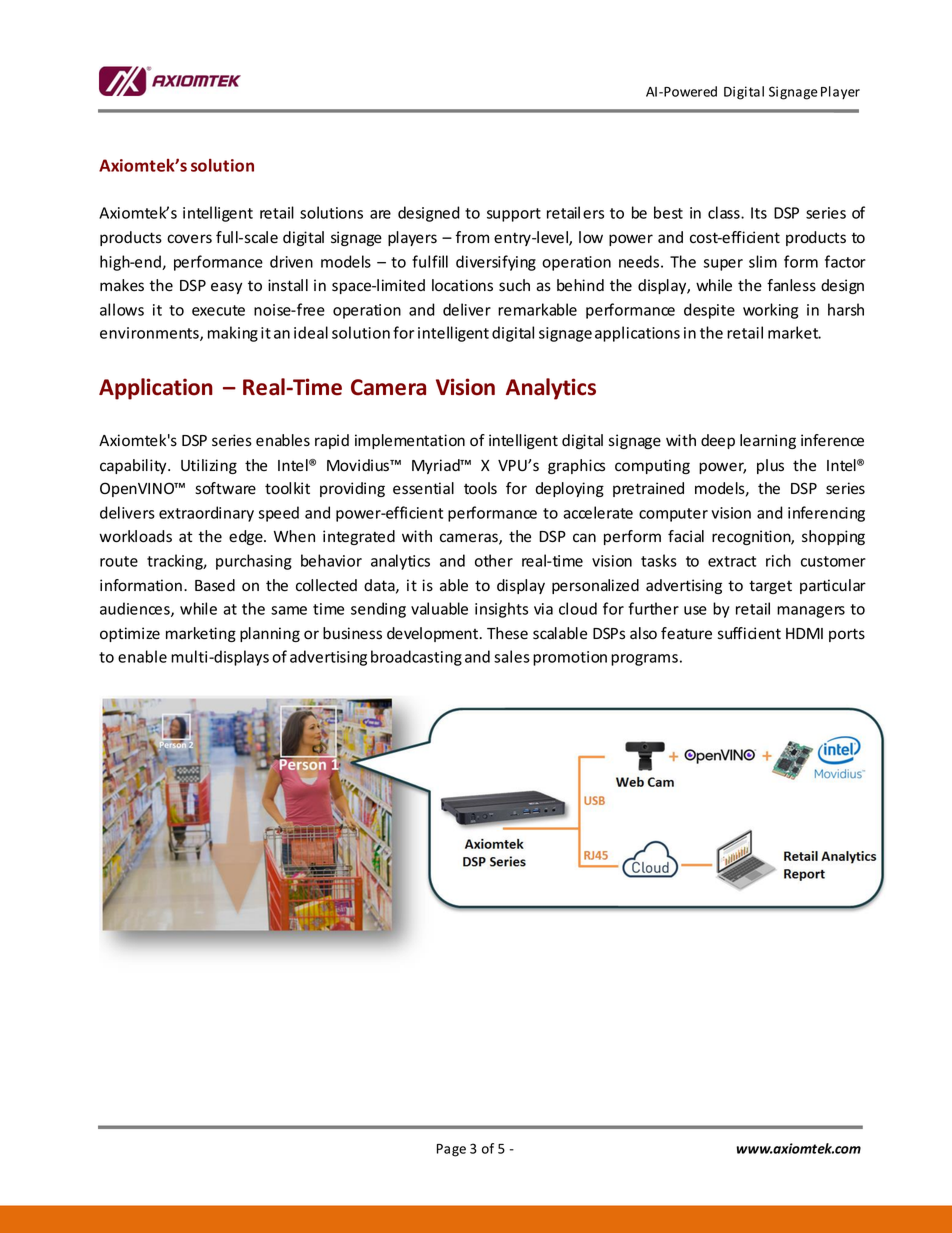 This image has width=952, height=1233. I want to click on optimize, so click(130, 634).
